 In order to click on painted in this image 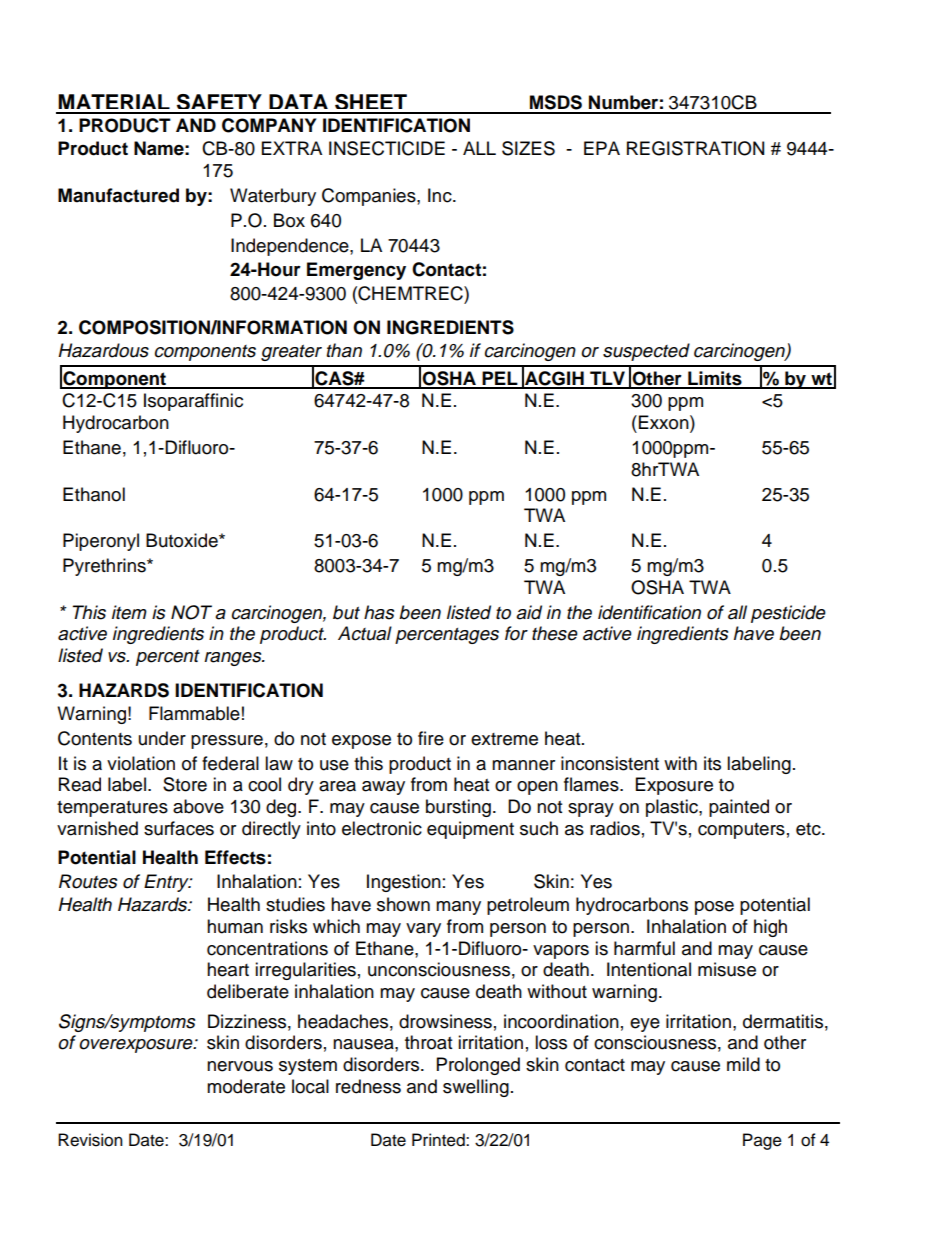, I will do `click(739, 808)`.
